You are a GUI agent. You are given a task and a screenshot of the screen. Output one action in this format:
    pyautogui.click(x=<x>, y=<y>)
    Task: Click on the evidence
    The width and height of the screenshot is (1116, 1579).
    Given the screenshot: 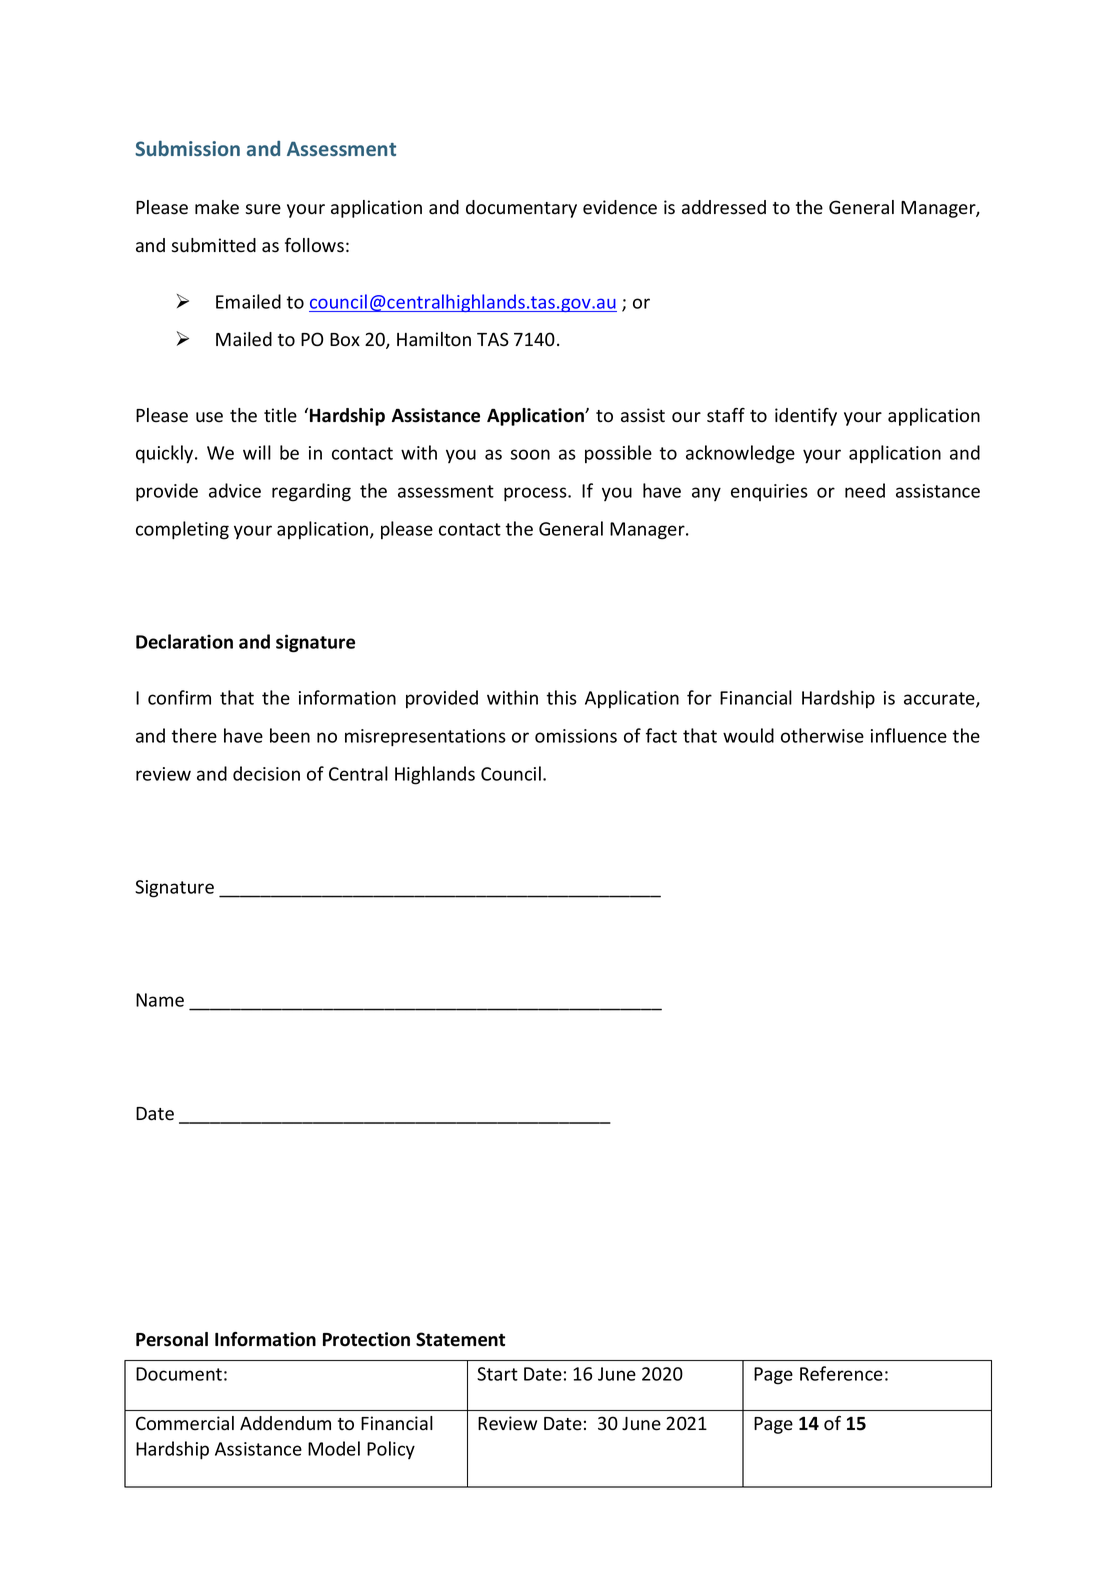 What is the action you would take?
    pyautogui.click(x=620, y=207)
